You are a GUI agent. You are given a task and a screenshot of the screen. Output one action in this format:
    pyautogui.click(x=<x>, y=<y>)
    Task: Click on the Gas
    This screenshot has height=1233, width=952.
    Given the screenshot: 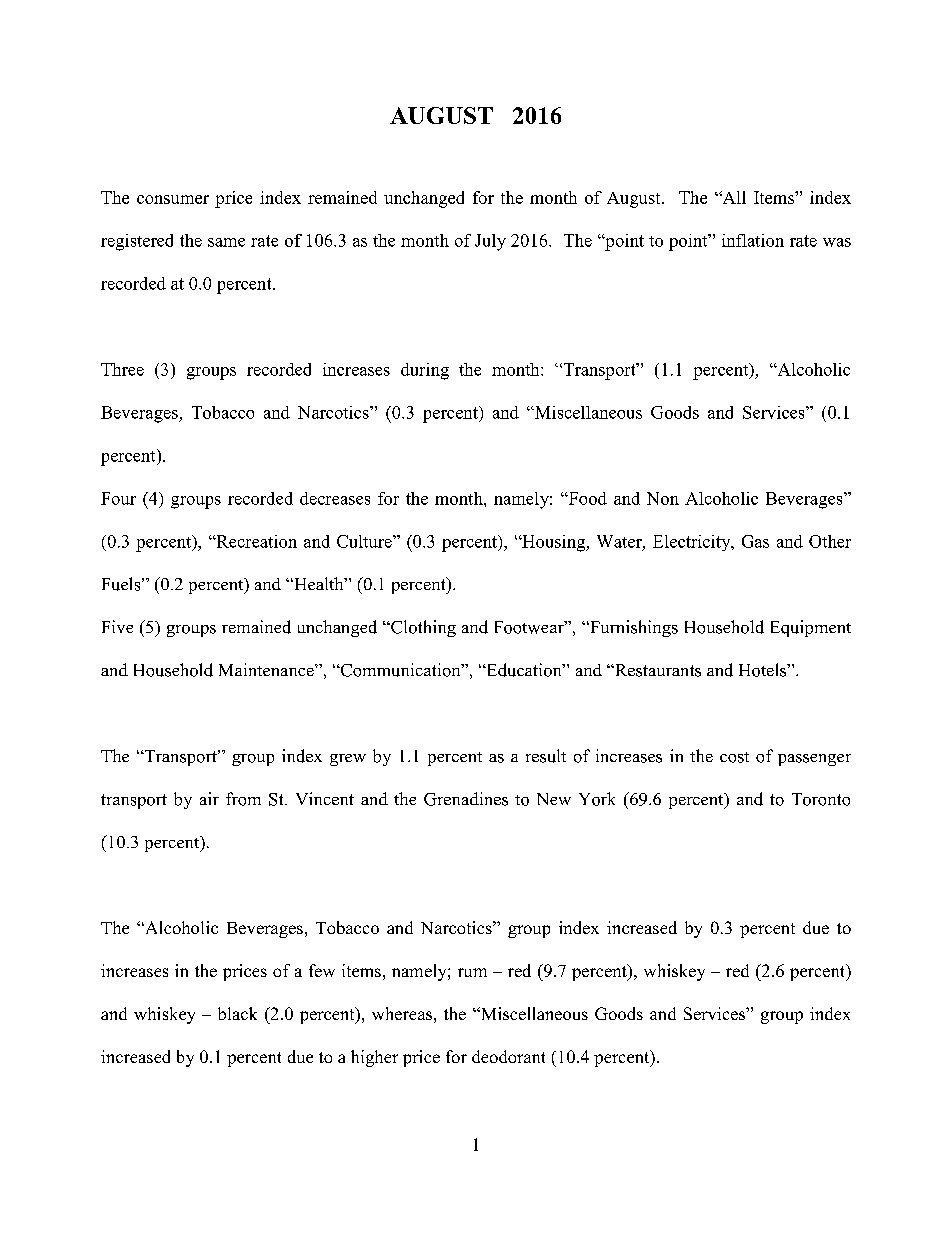 What is the action you would take?
    pyautogui.click(x=755, y=541)
